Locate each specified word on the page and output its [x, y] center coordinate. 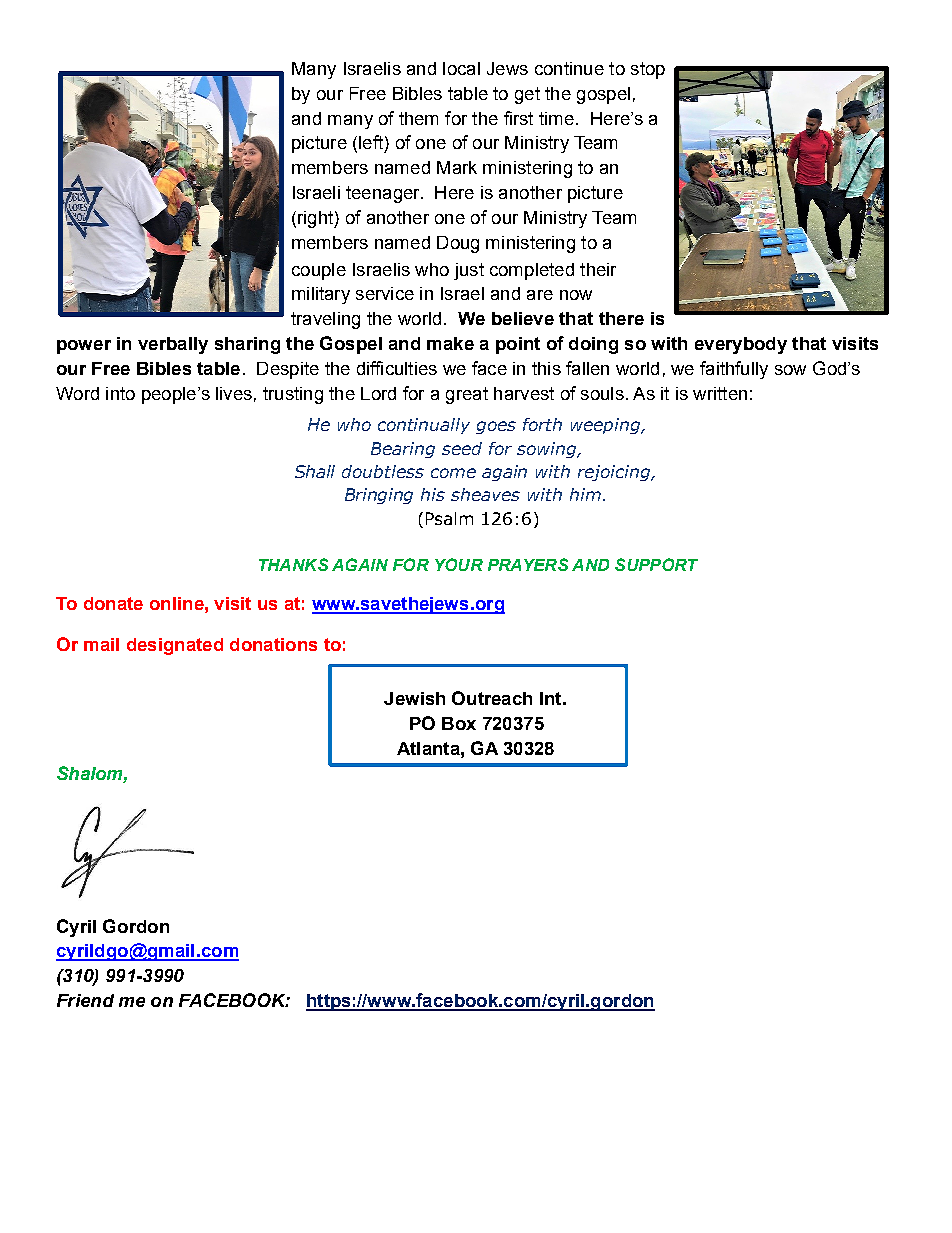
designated [175, 646]
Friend [85, 1000]
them [418, 118]
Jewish [414, 698]
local [461, 68]
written [720, 393]
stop [648, 70]
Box [459, 723]
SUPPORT [656, 564]
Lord [378, 393]
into [120, 393]
